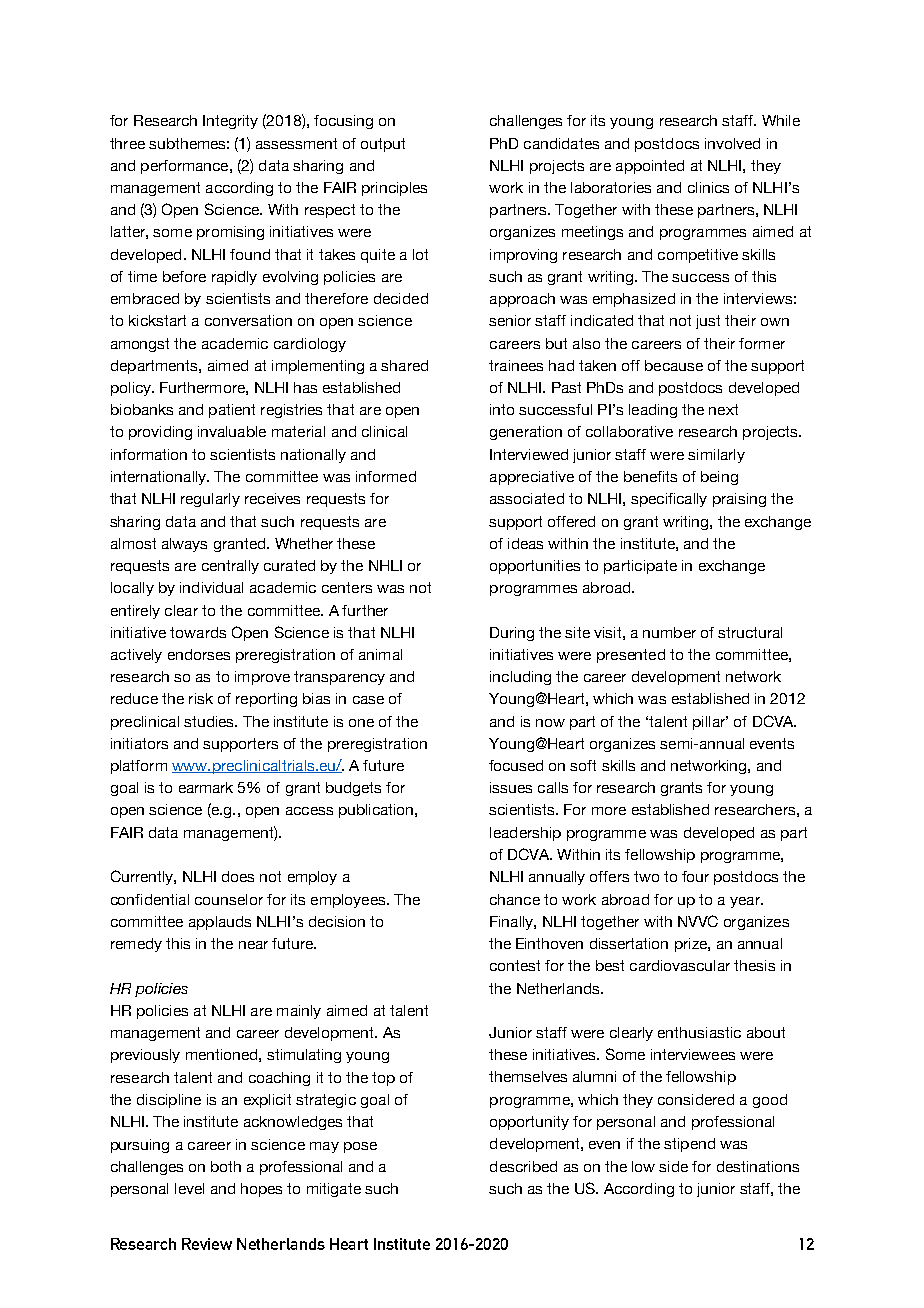 The image size is (924, 1308). Describe the element at coordinates (210, 500) in the screenshot. I see `regularly` at that location.
